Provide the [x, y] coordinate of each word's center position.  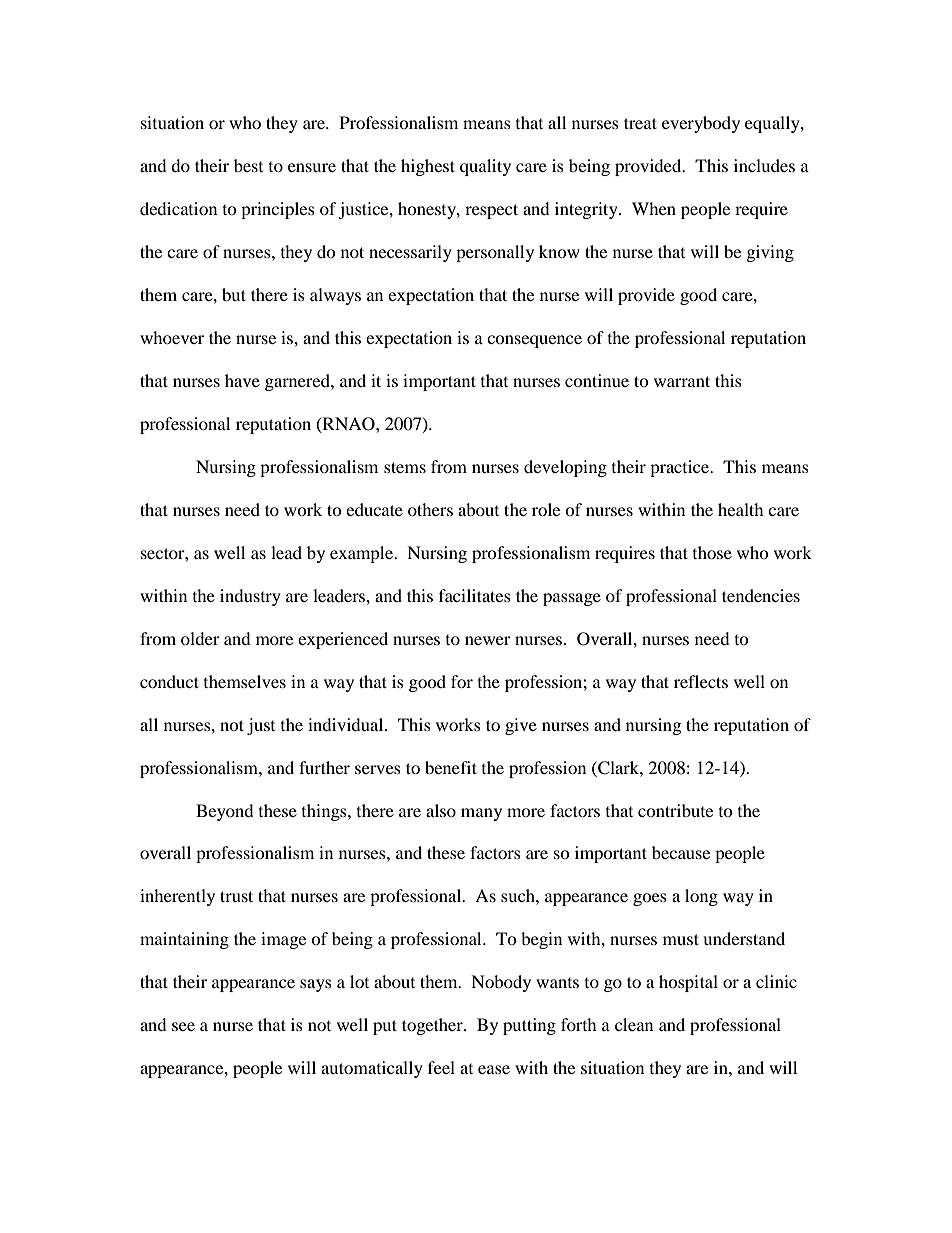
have [242, 380]
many [481, 814]
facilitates [475, 595]
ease [494, 1069]
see [183, 1026]
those [712, 552]
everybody [701, 124]
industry [250, 597]
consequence [534, 341]
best [248, 165]
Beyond [225, 812]
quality [485, 167]
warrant [682, 381]
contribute [675, 810]
